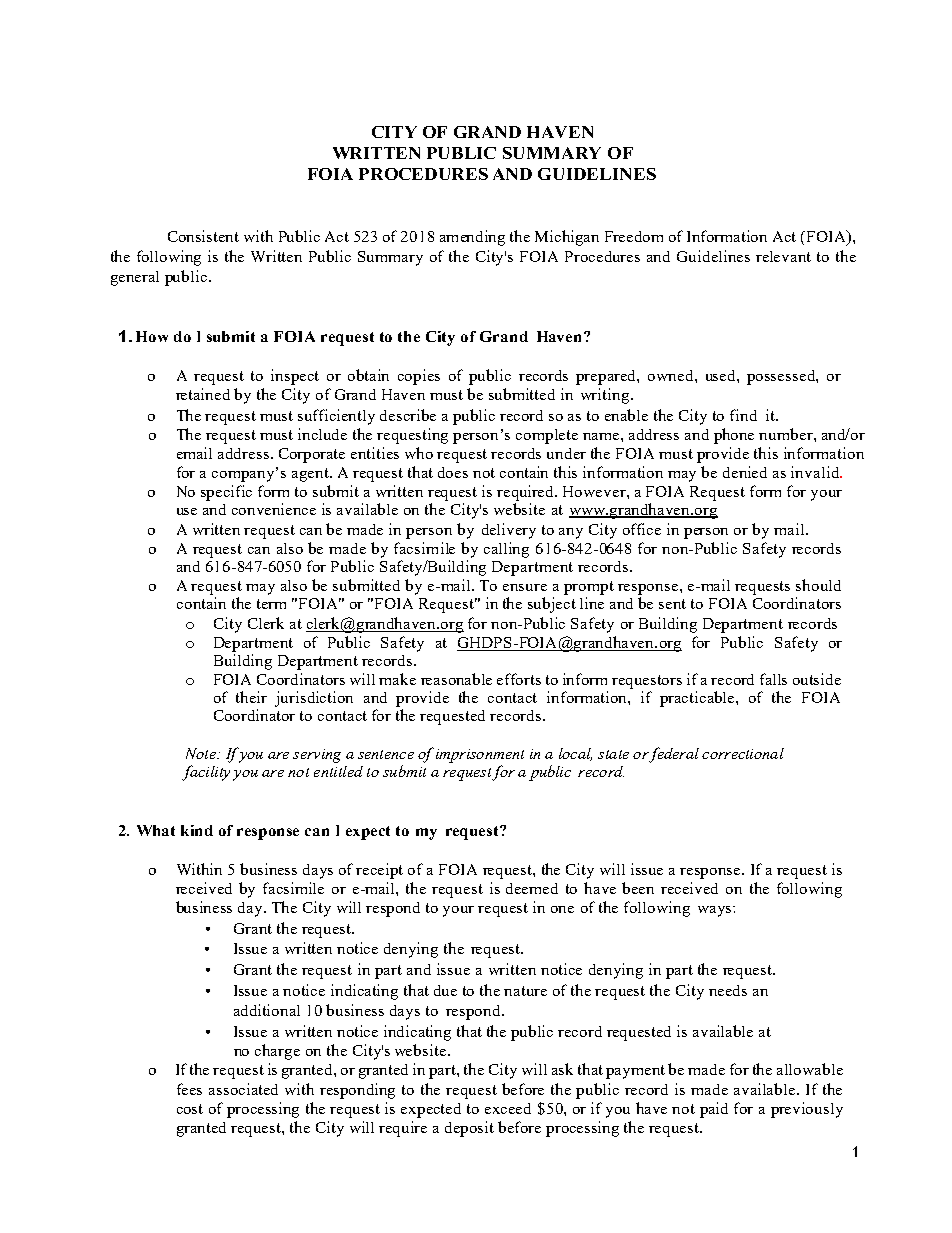  What do you see at coordinates (480, 756) in the page?
I see `imprisonment` at bounding box center [480, 756].
